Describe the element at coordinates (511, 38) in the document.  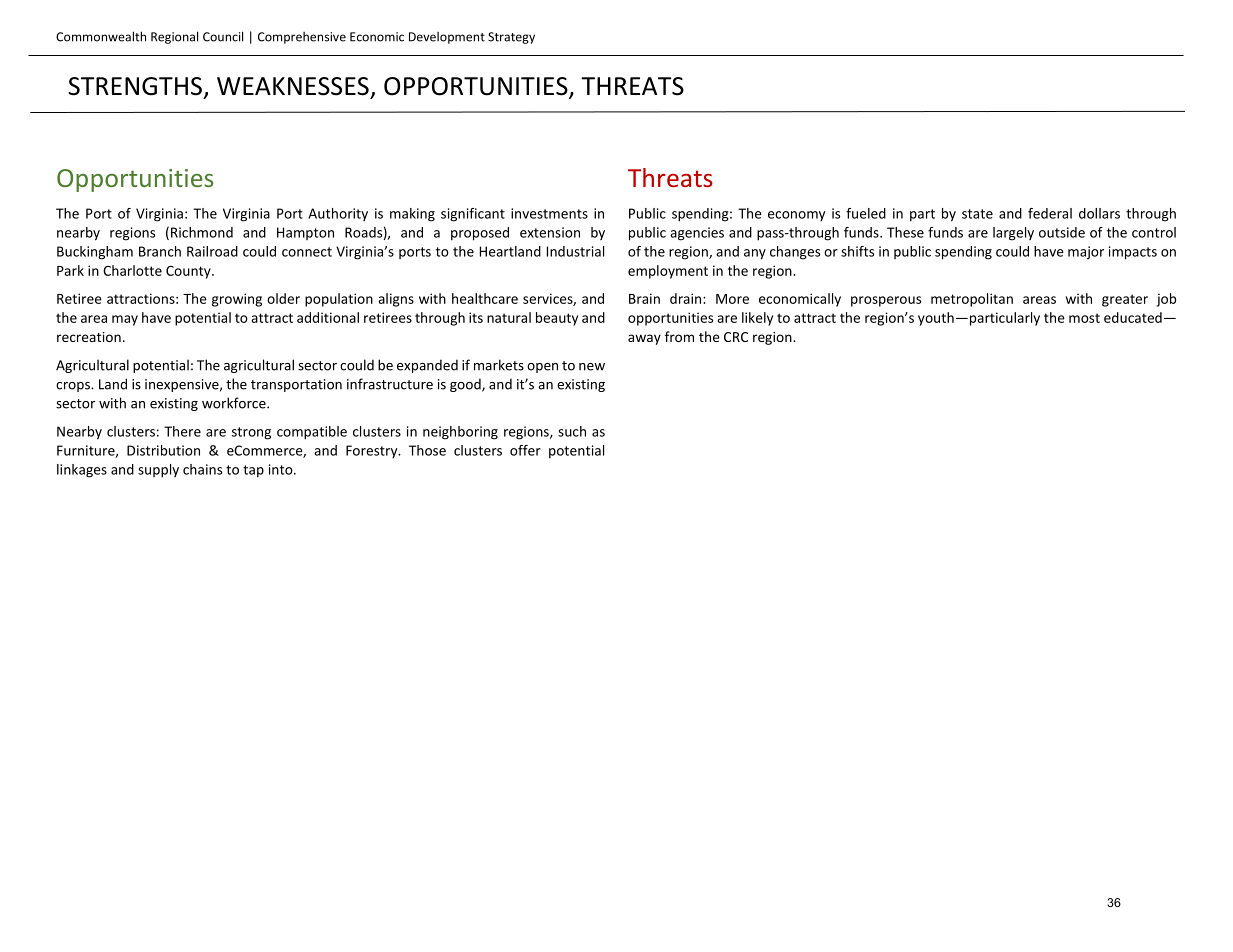
I see `Strategy` at that location.
